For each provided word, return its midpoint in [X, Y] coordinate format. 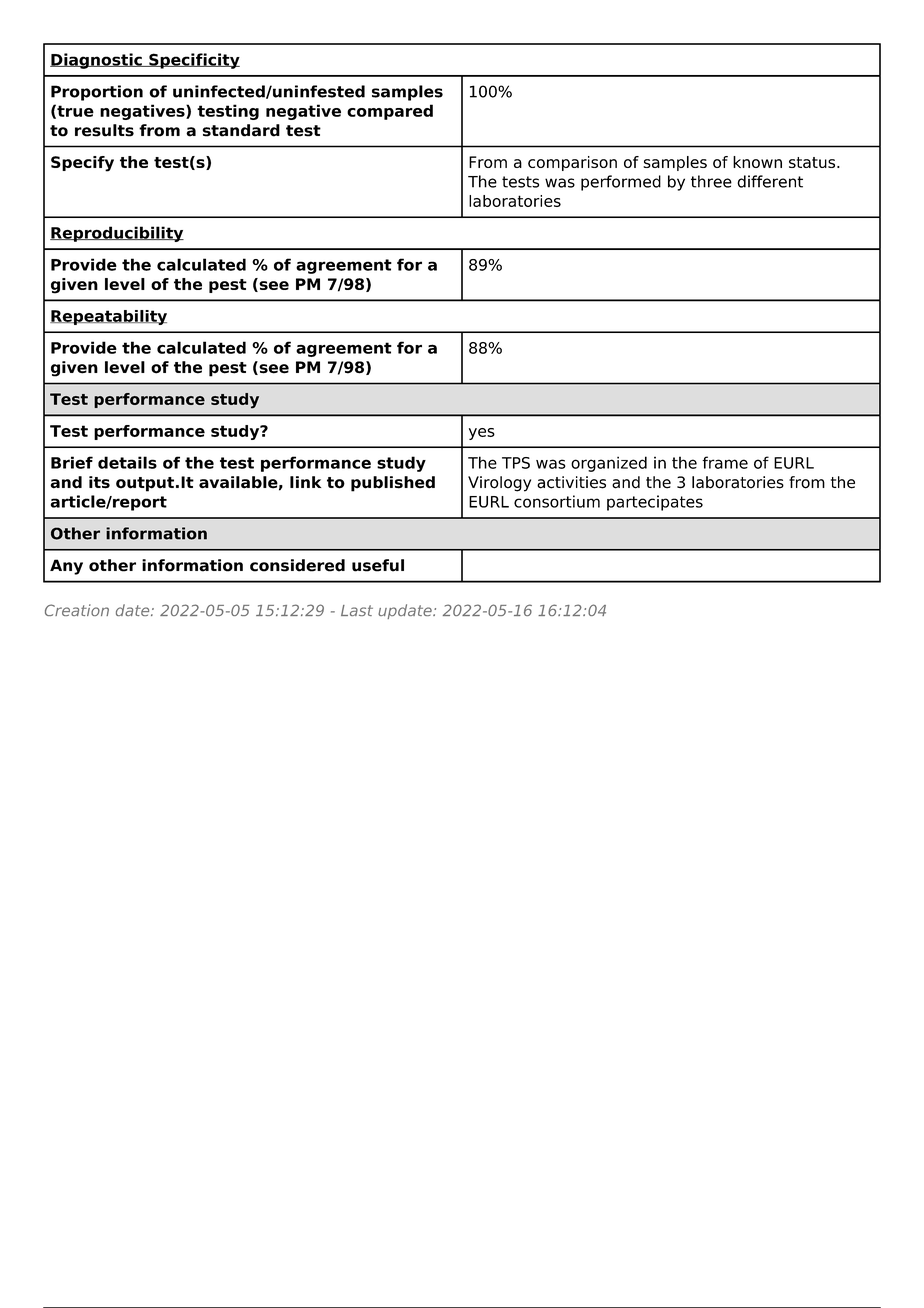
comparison [572, 163]
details [127, 462]
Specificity [193, 61]
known [757, 162]
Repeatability [108, 317]
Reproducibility [117, 234]
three [711, 181]
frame [725, 462]
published [393, 484]
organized [609, 464]
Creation [77, 610]
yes [482, 434]
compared [390, 112]
